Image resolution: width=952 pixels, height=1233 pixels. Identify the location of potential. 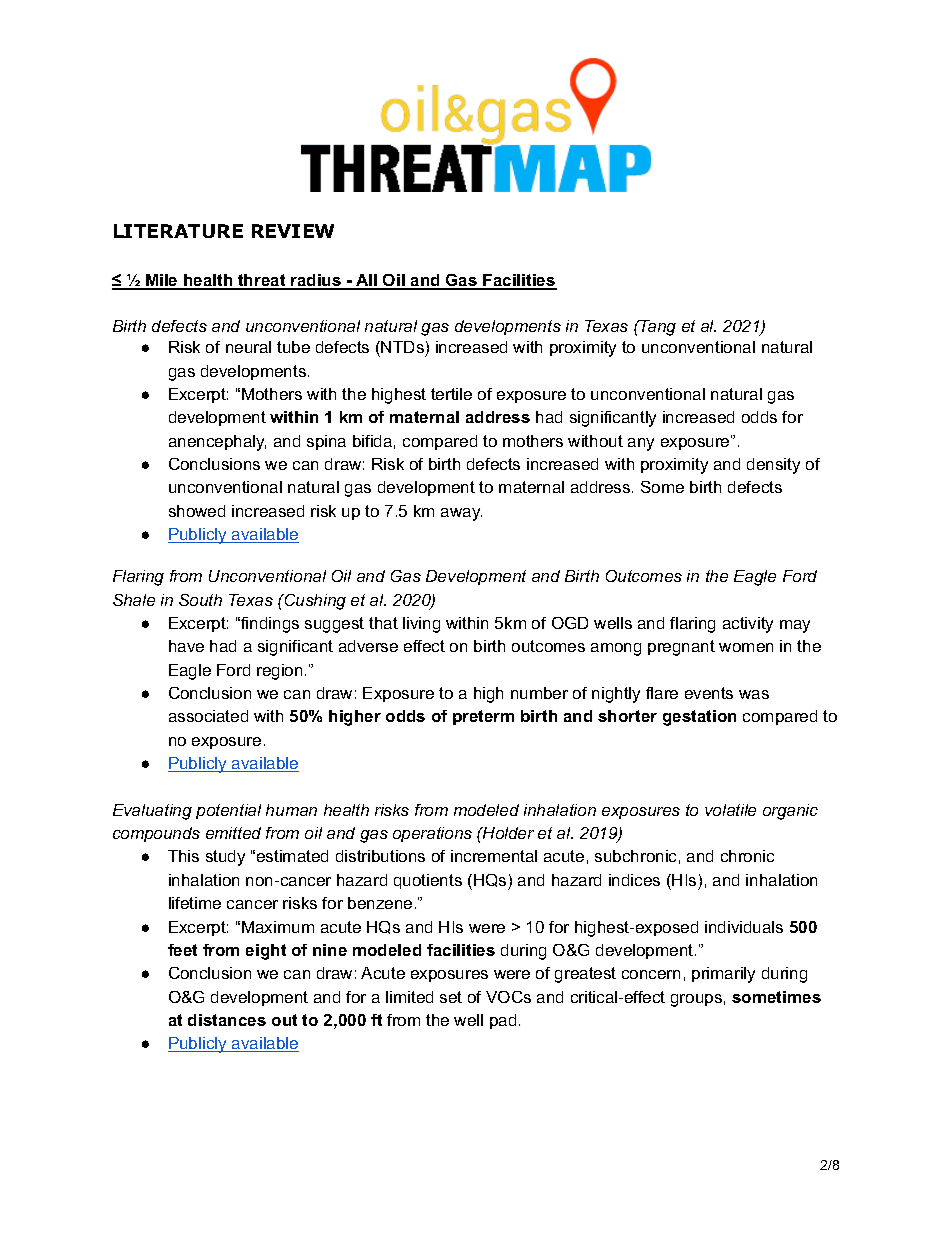
(228, 811).
